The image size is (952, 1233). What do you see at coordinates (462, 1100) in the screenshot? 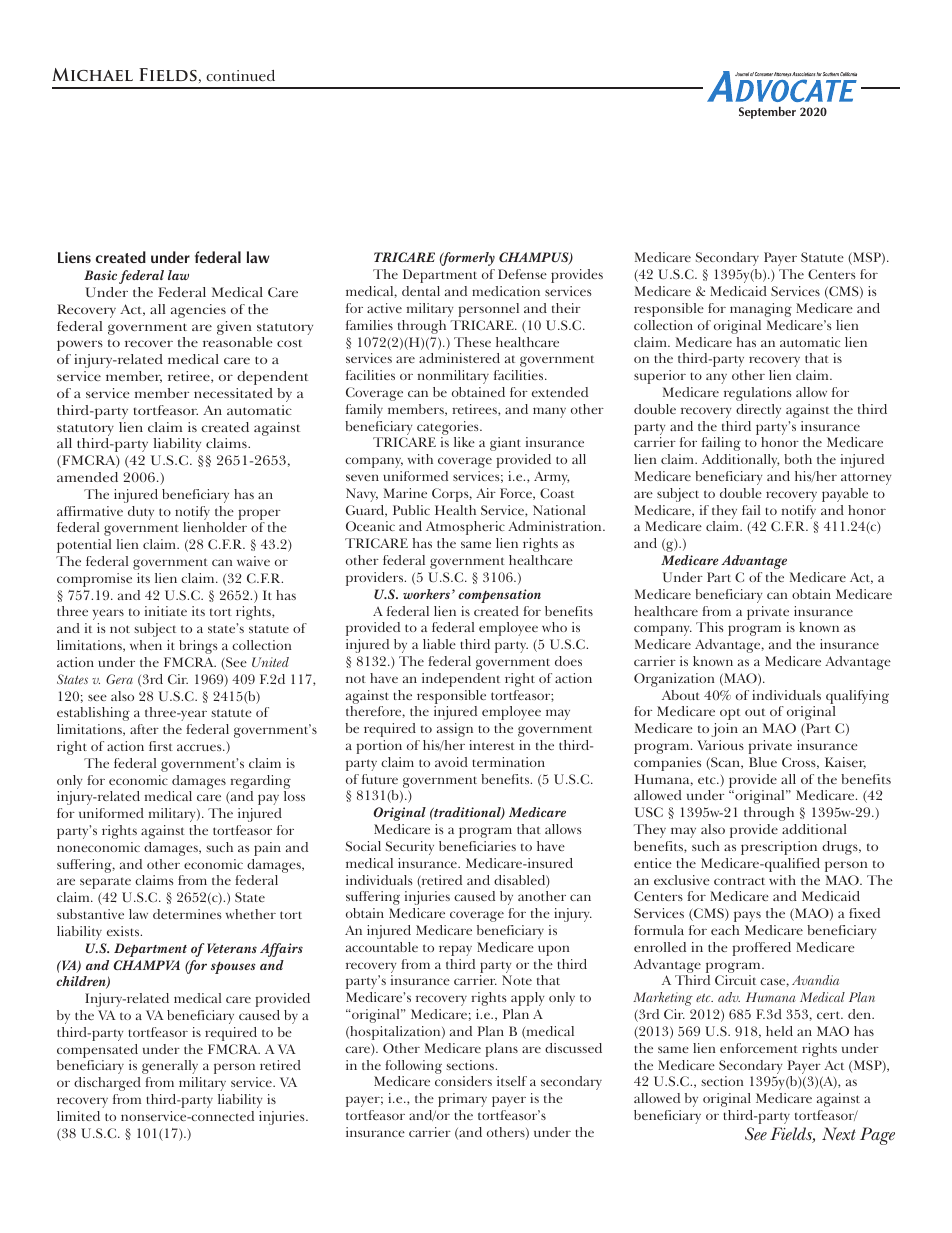
I see `primary` at bounding box center [462, 1100].
